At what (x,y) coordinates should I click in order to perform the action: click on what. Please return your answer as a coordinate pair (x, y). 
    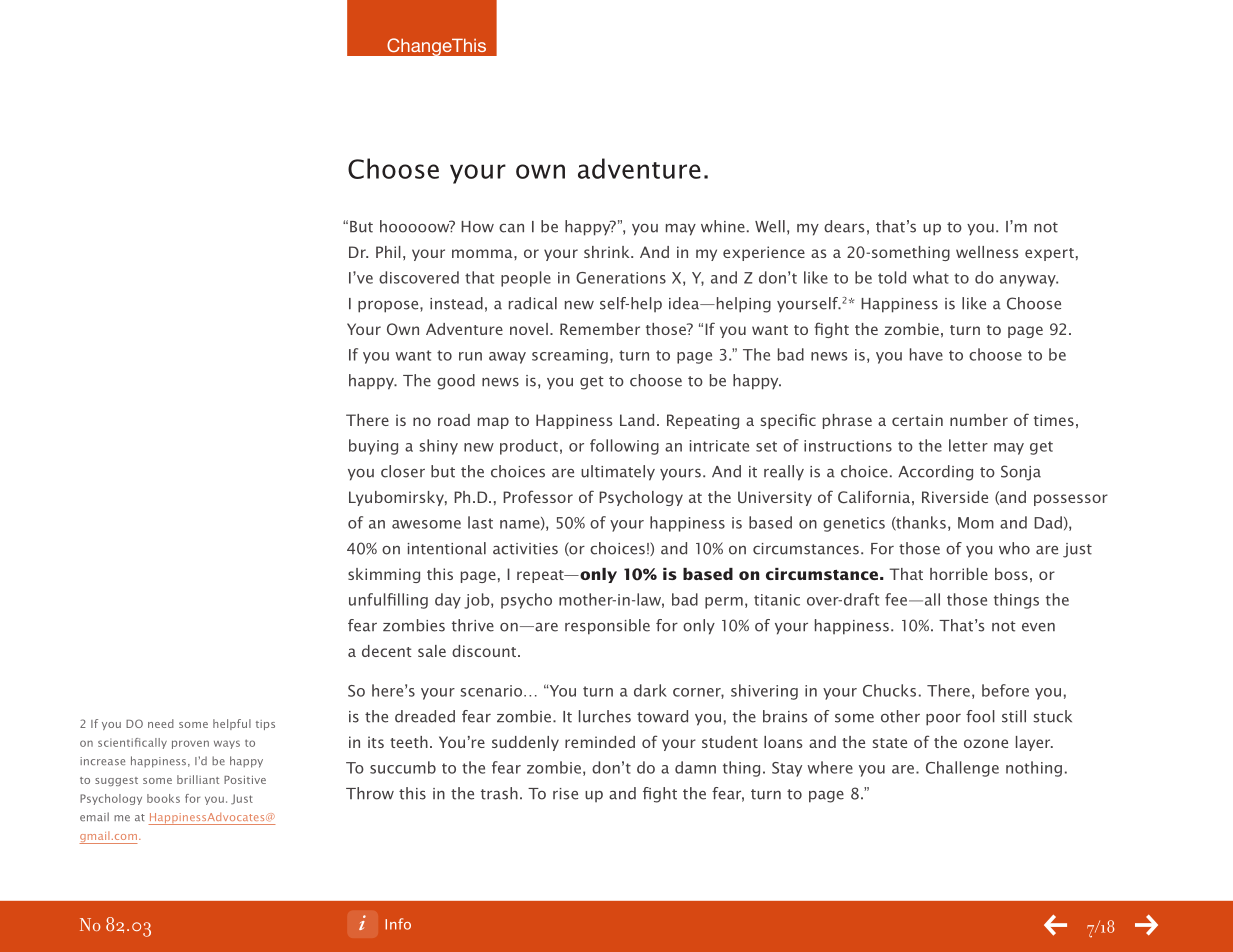
    Looking at the image, I should click on (931, 277).
